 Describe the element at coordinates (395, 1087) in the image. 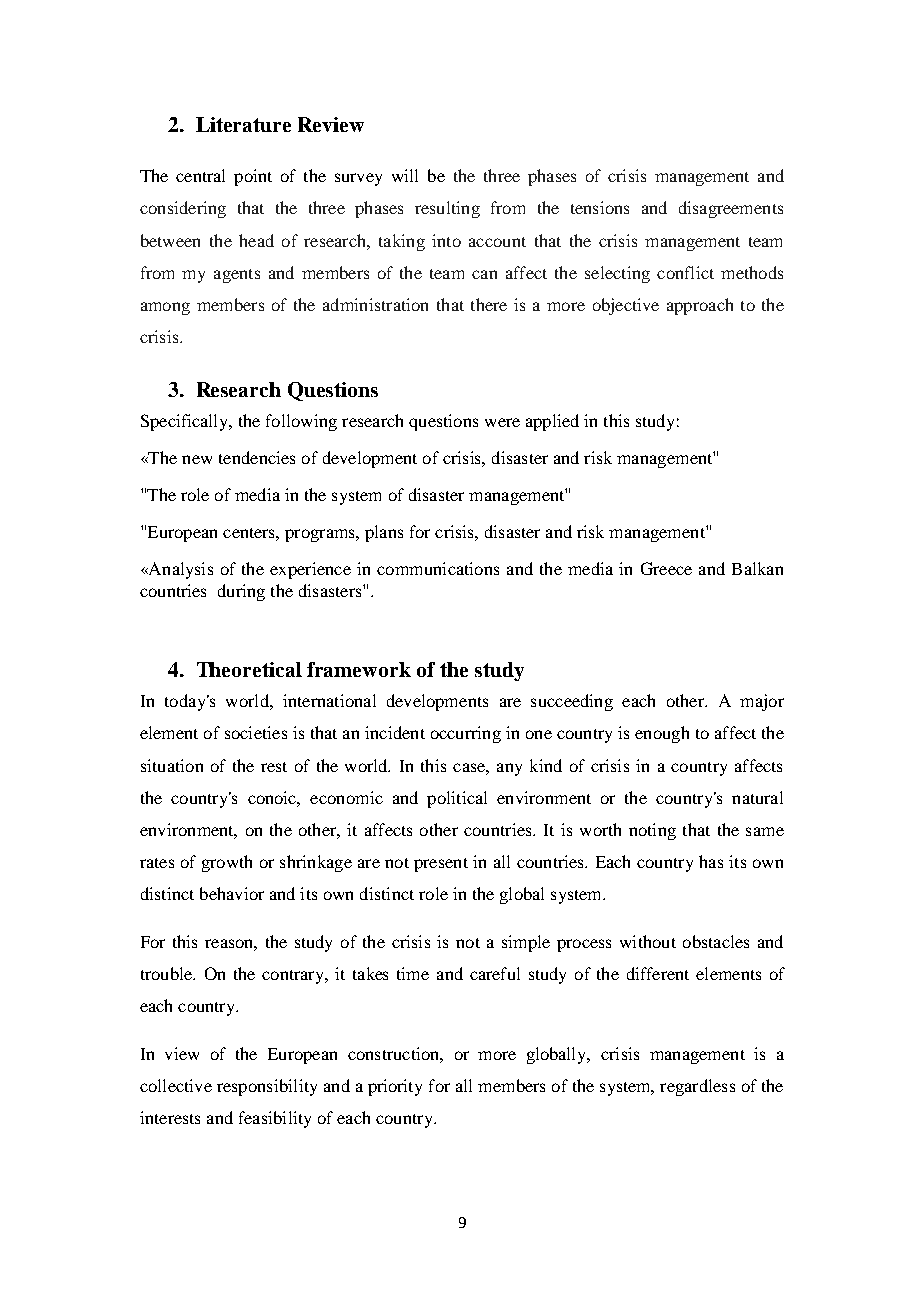

I see `priority` at that location.
